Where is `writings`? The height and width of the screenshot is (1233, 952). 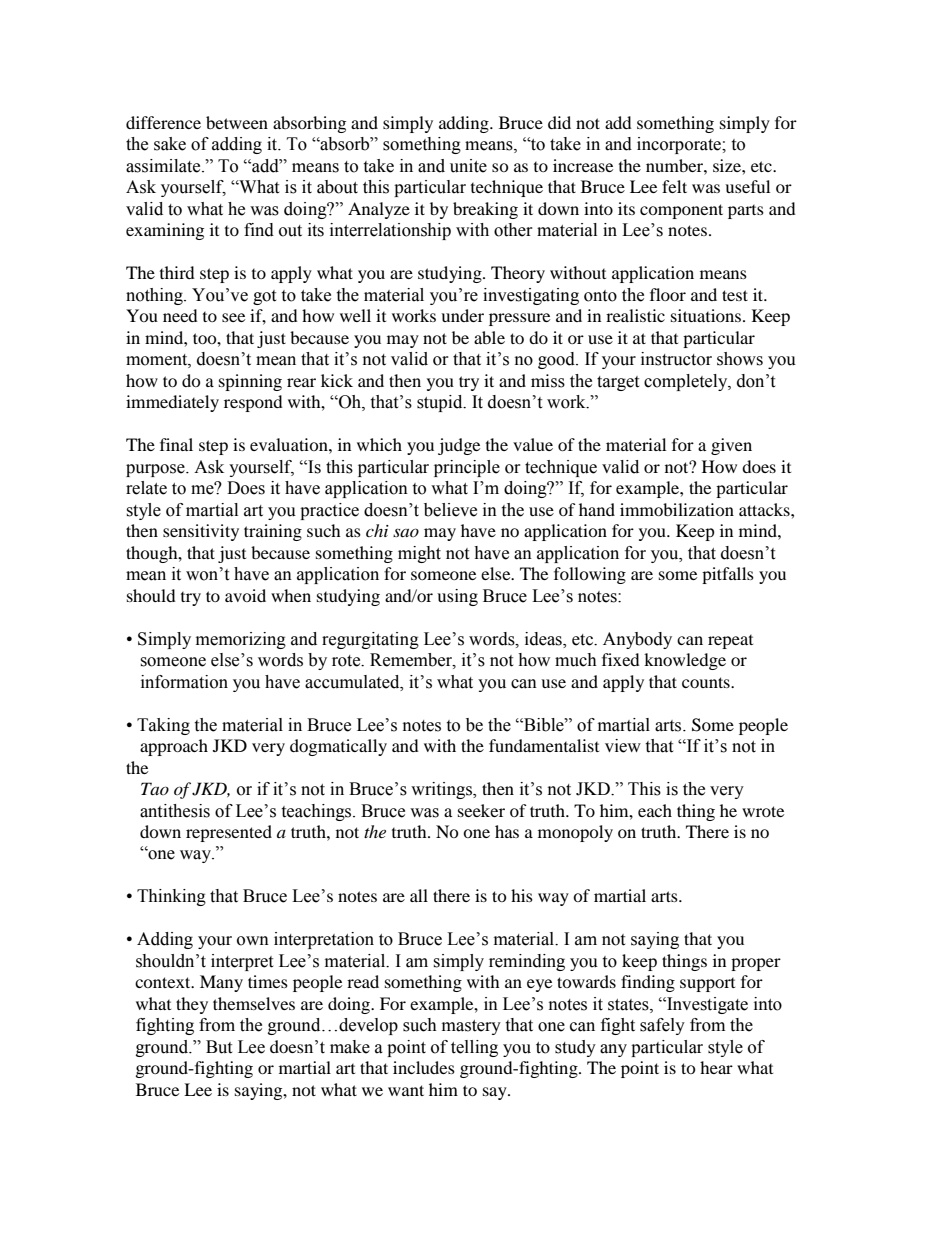
writings is located at coordinates (442, 790).
